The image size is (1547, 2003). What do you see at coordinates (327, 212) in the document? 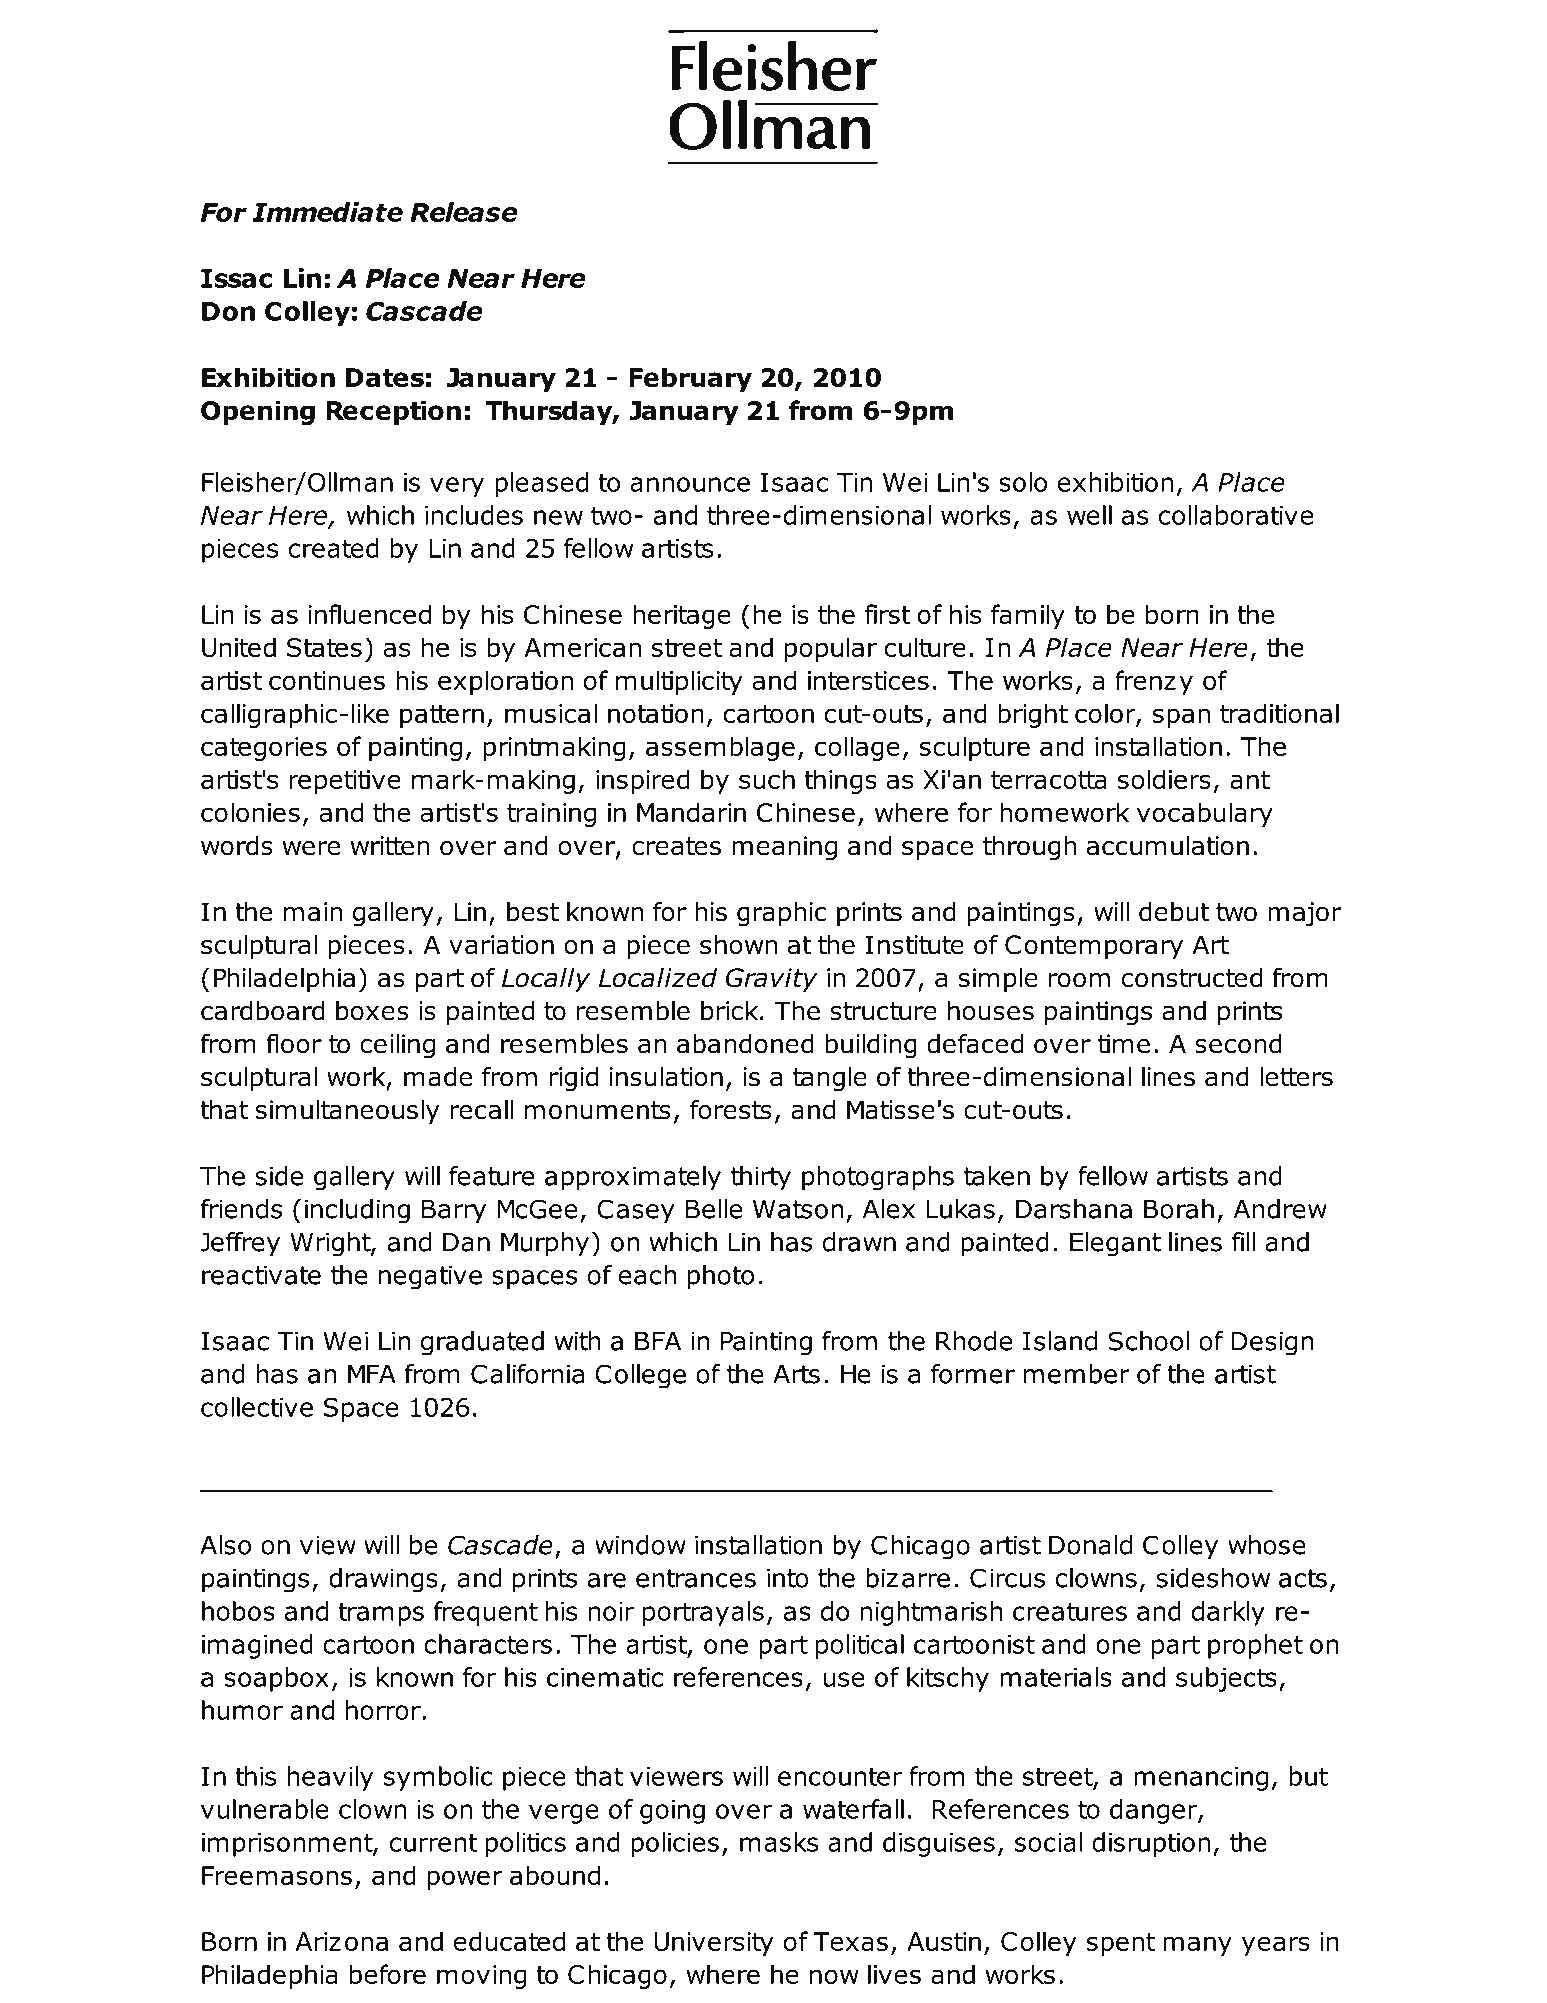
I see `Immediate` at bounding box center [327, 212].
